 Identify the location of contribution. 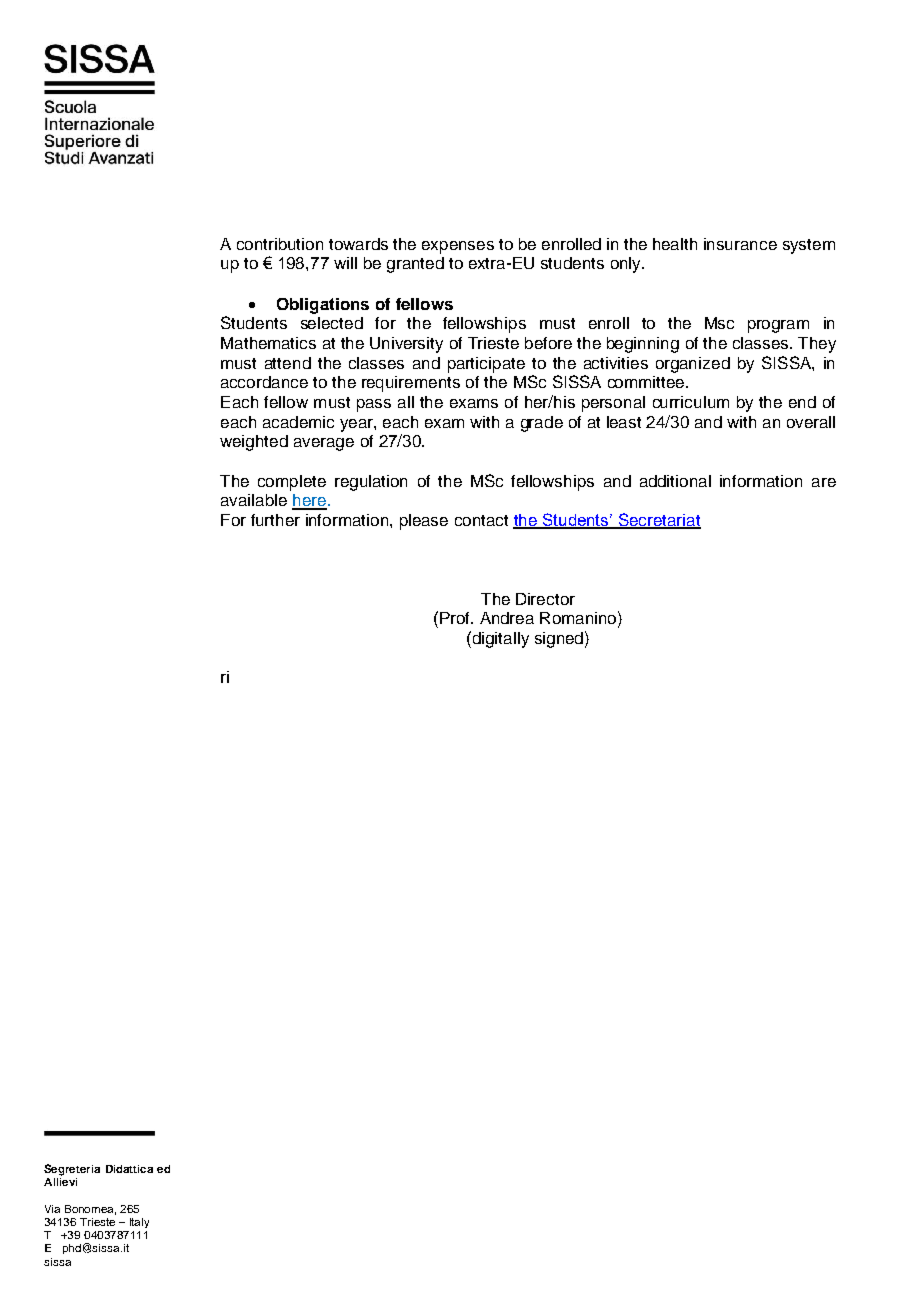
(280, 244).
